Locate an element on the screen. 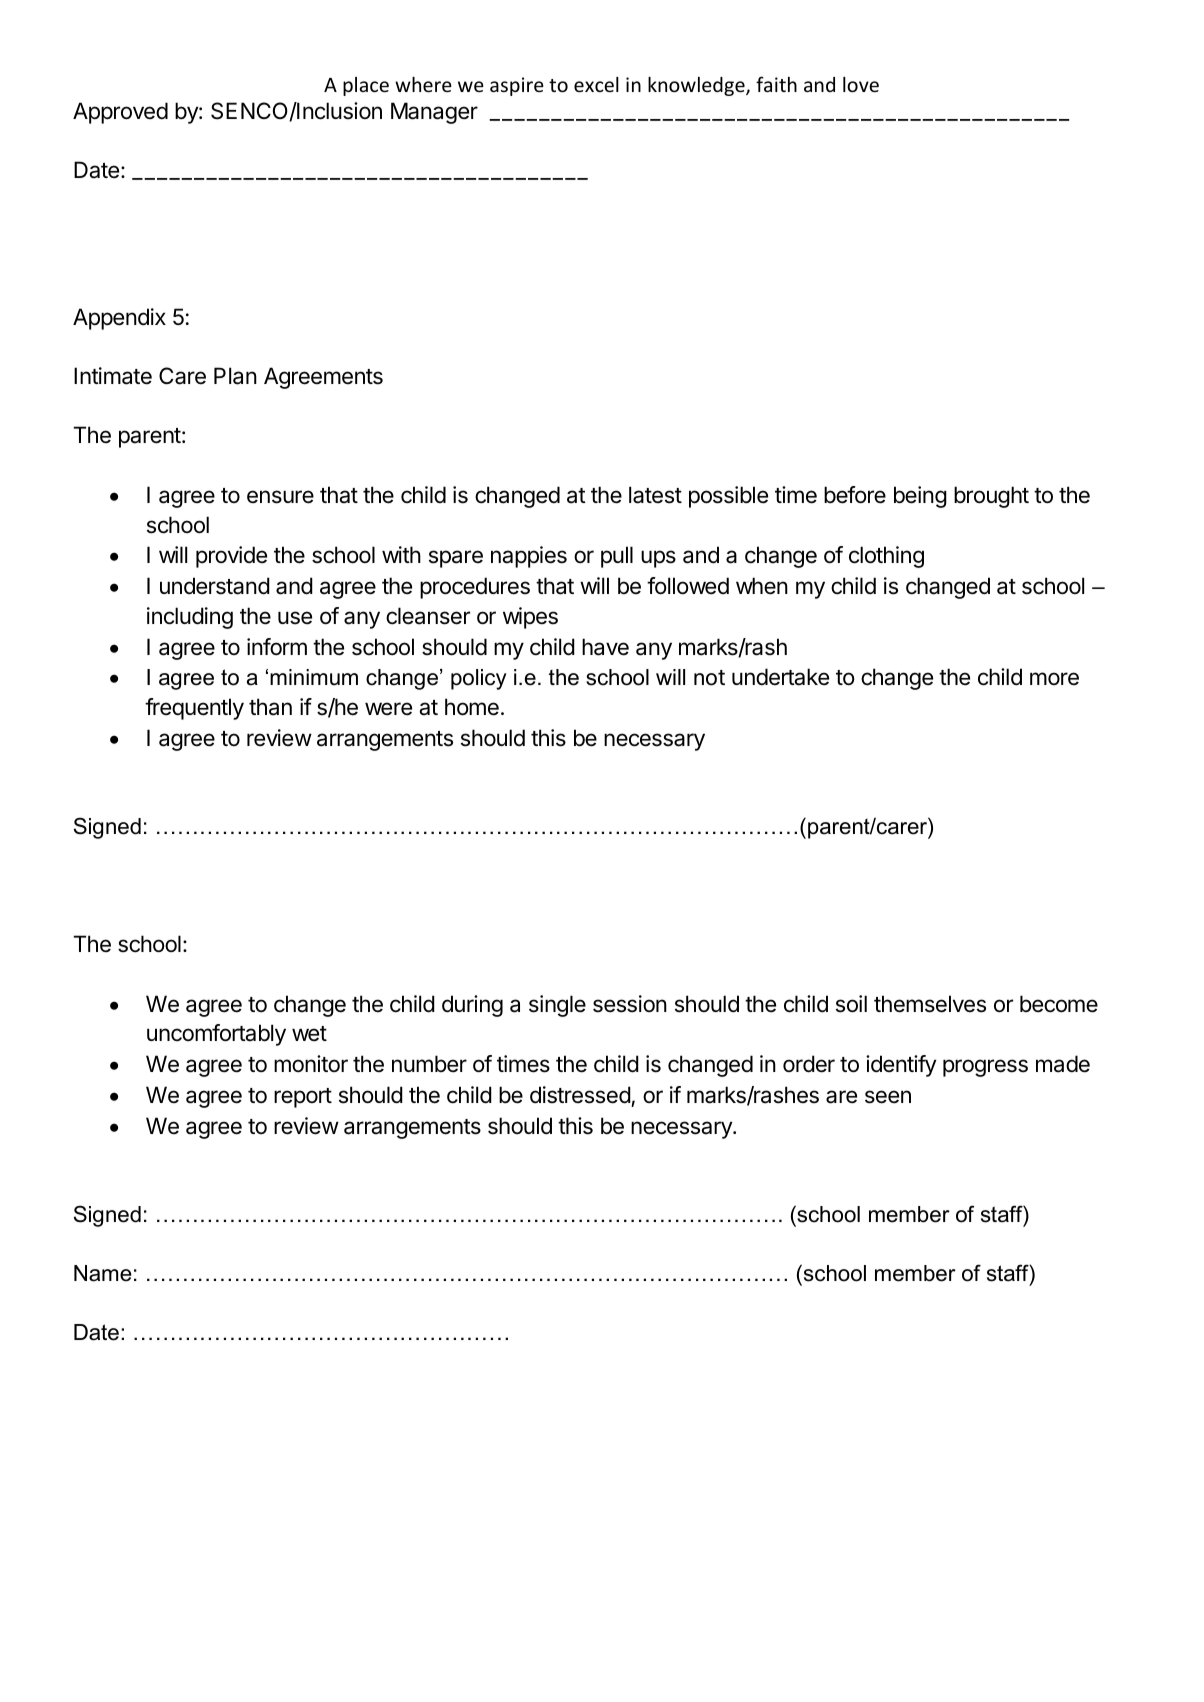 The image size is (1204, 1702). distressed is located at coordinates (580, 1095).
